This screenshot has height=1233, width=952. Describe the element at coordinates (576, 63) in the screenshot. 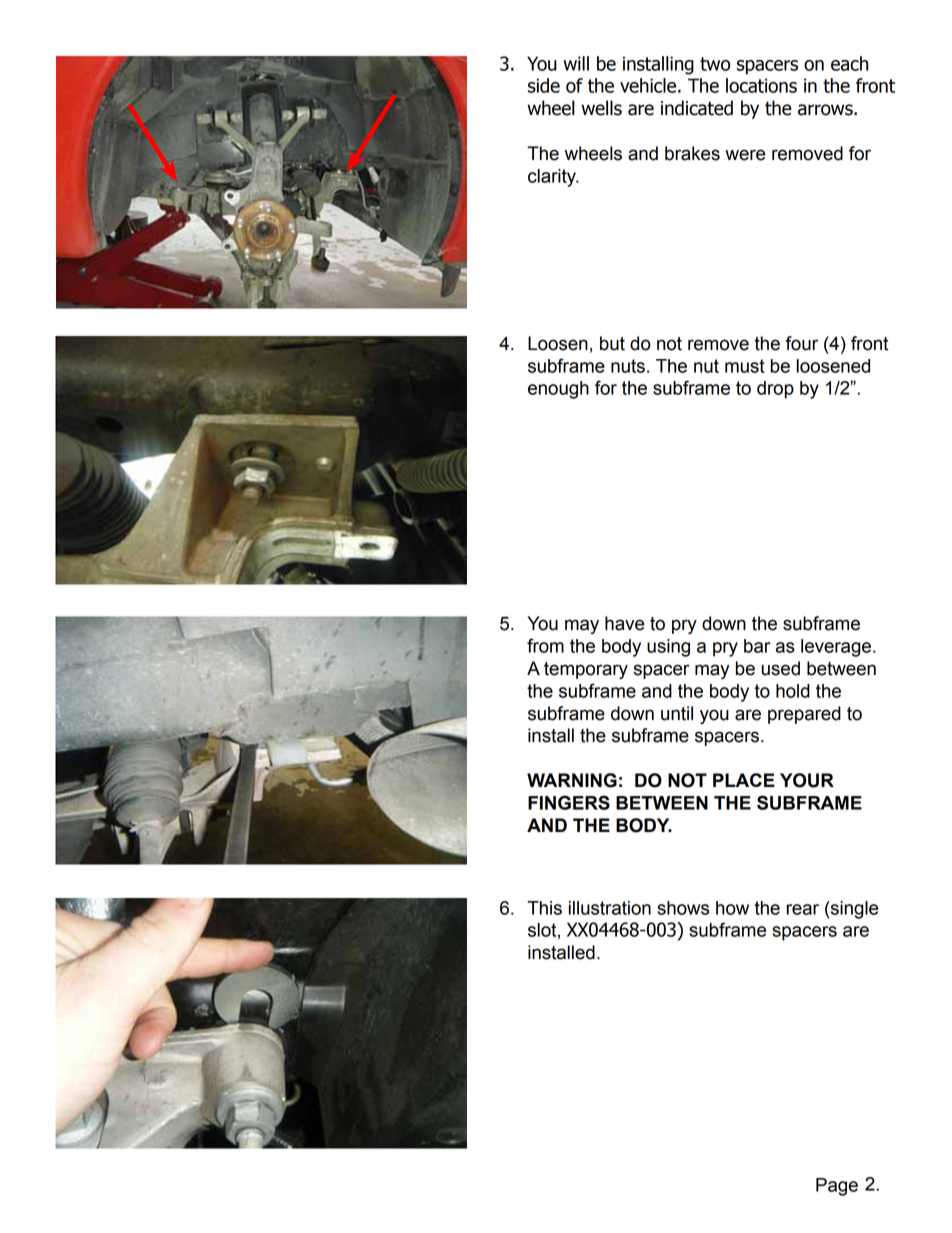

I see `will` at that location.
